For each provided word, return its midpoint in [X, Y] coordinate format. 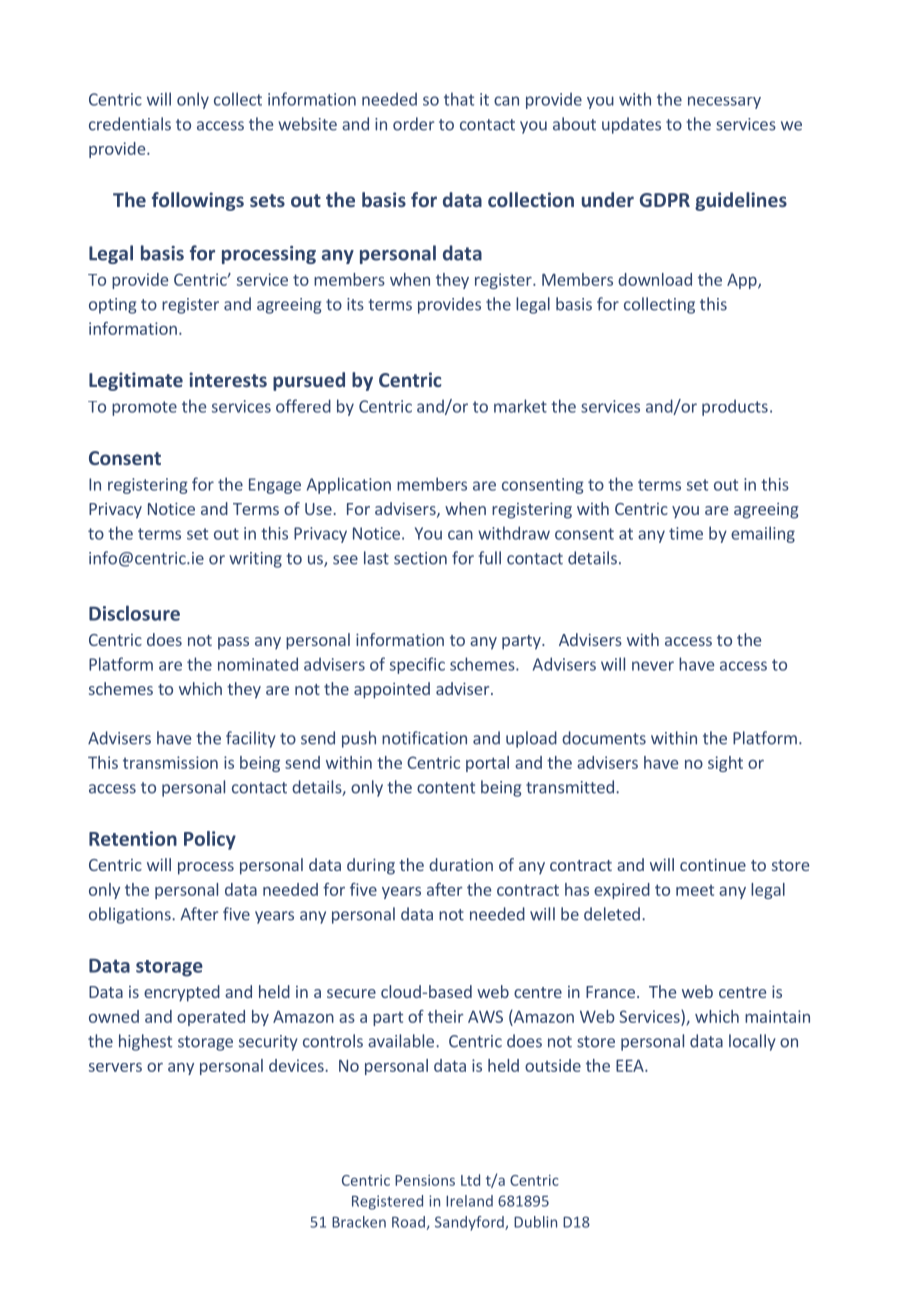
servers [115, 1067]
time [686, 533]
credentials [130, 124]
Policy [210, 840]
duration [461, 864]
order [413, 124]
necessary [724, 102]
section [420, 558]
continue [713, 864]
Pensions [425, 1180]
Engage [275, 486]
